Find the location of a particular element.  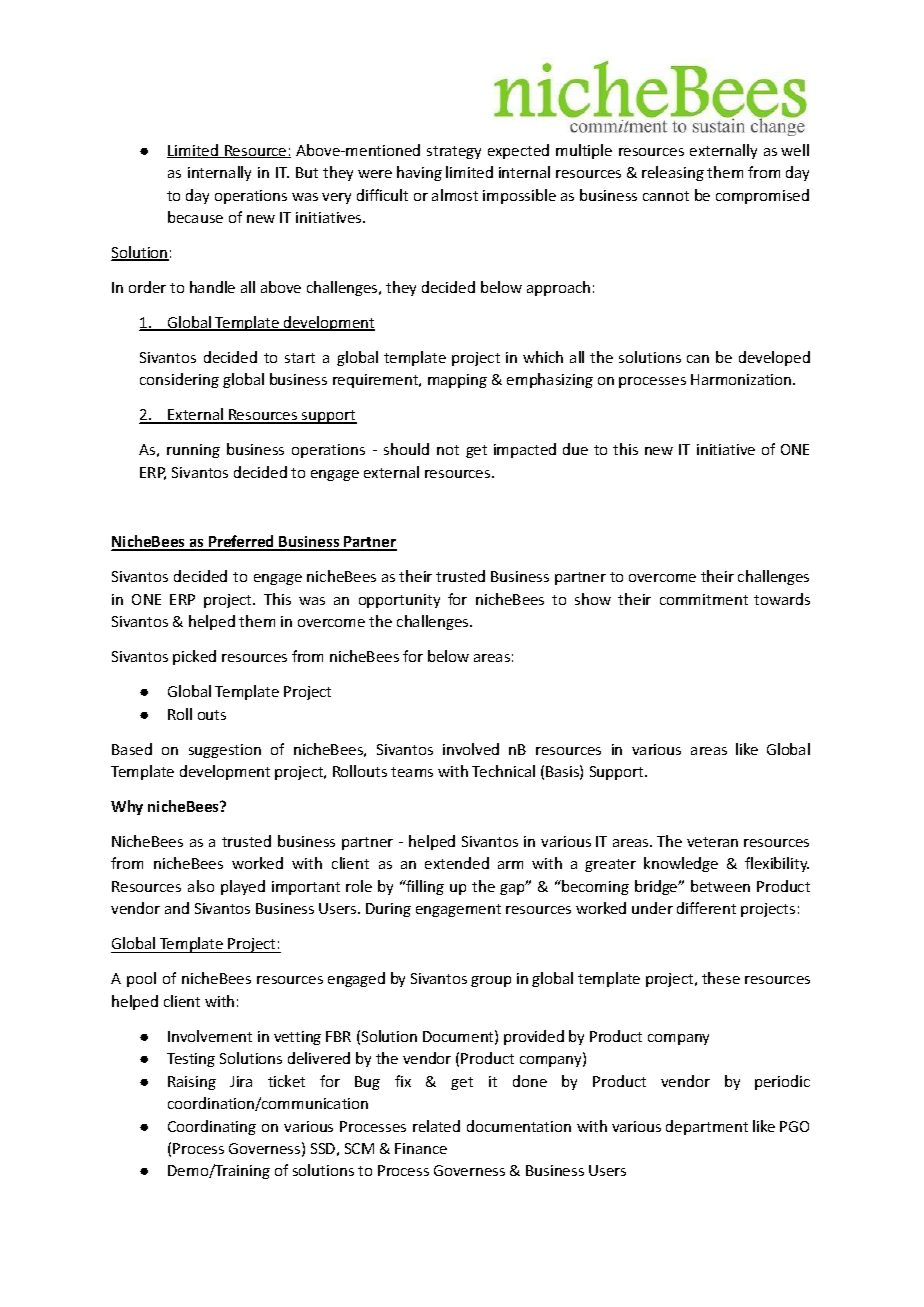

Technical is located at coordinates (503, 771).
